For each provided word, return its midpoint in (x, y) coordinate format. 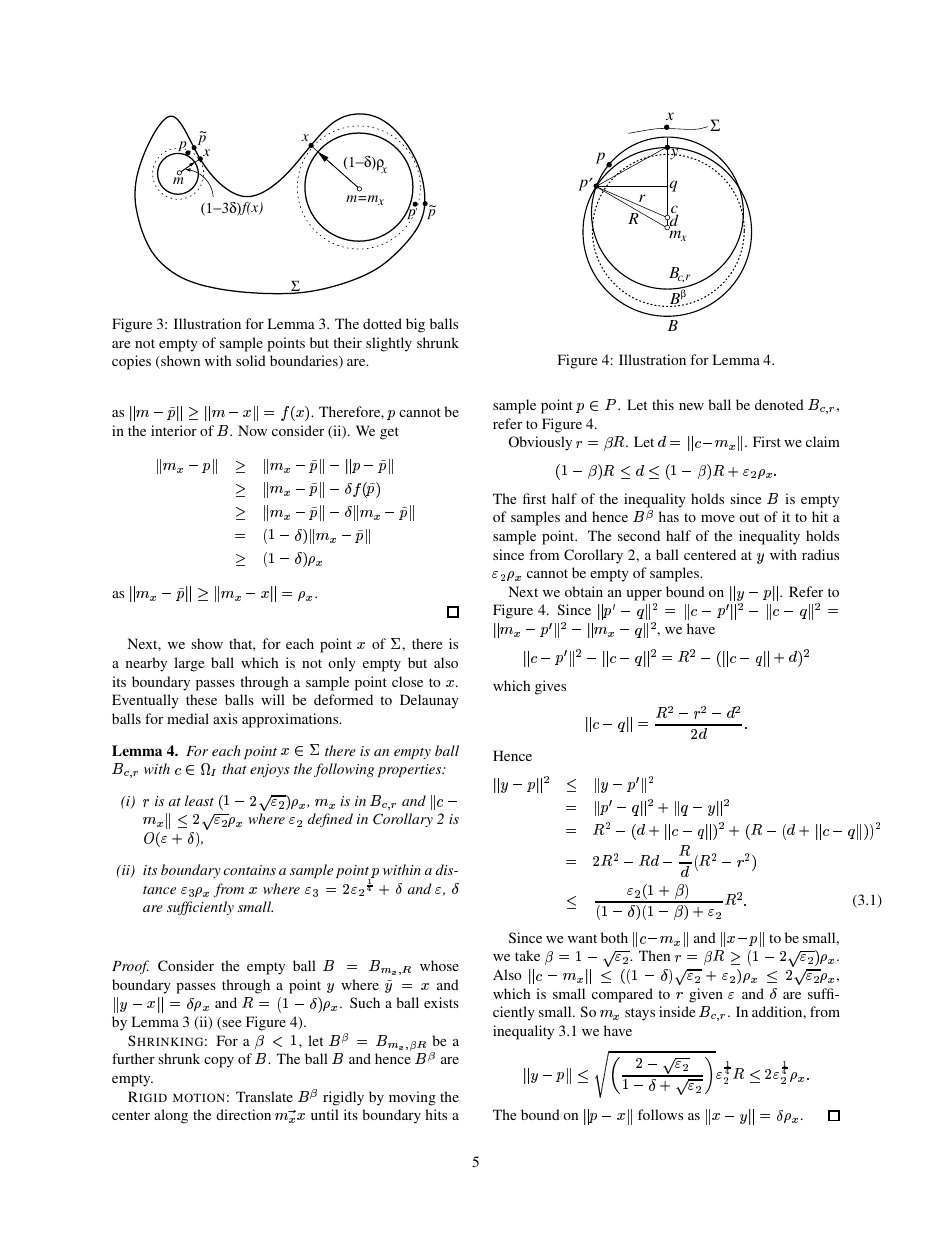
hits (436, 1114)
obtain (584, 591)
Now (252, 430)
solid (251, 360)
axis (225, 718)
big (415, 325)
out (749, 517)
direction (243, 1114)
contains (249, 870)
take (527, 955)
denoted (779, 404)
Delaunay (429, 701)
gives (550, 687)
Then (654, 955)
